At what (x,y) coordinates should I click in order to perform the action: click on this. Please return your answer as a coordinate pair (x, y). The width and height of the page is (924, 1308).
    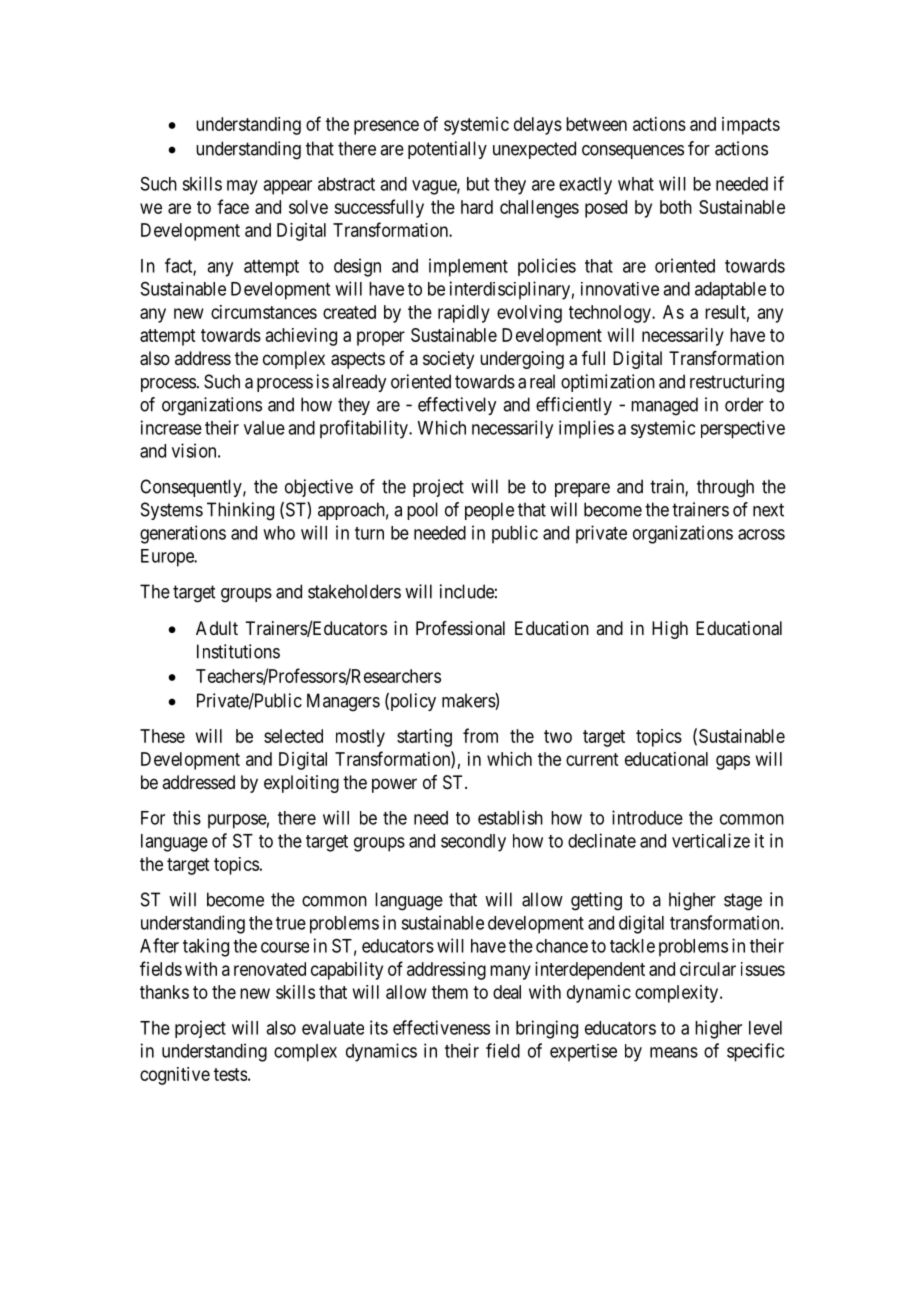
    Looking at the image, I should click on (187, 817).
